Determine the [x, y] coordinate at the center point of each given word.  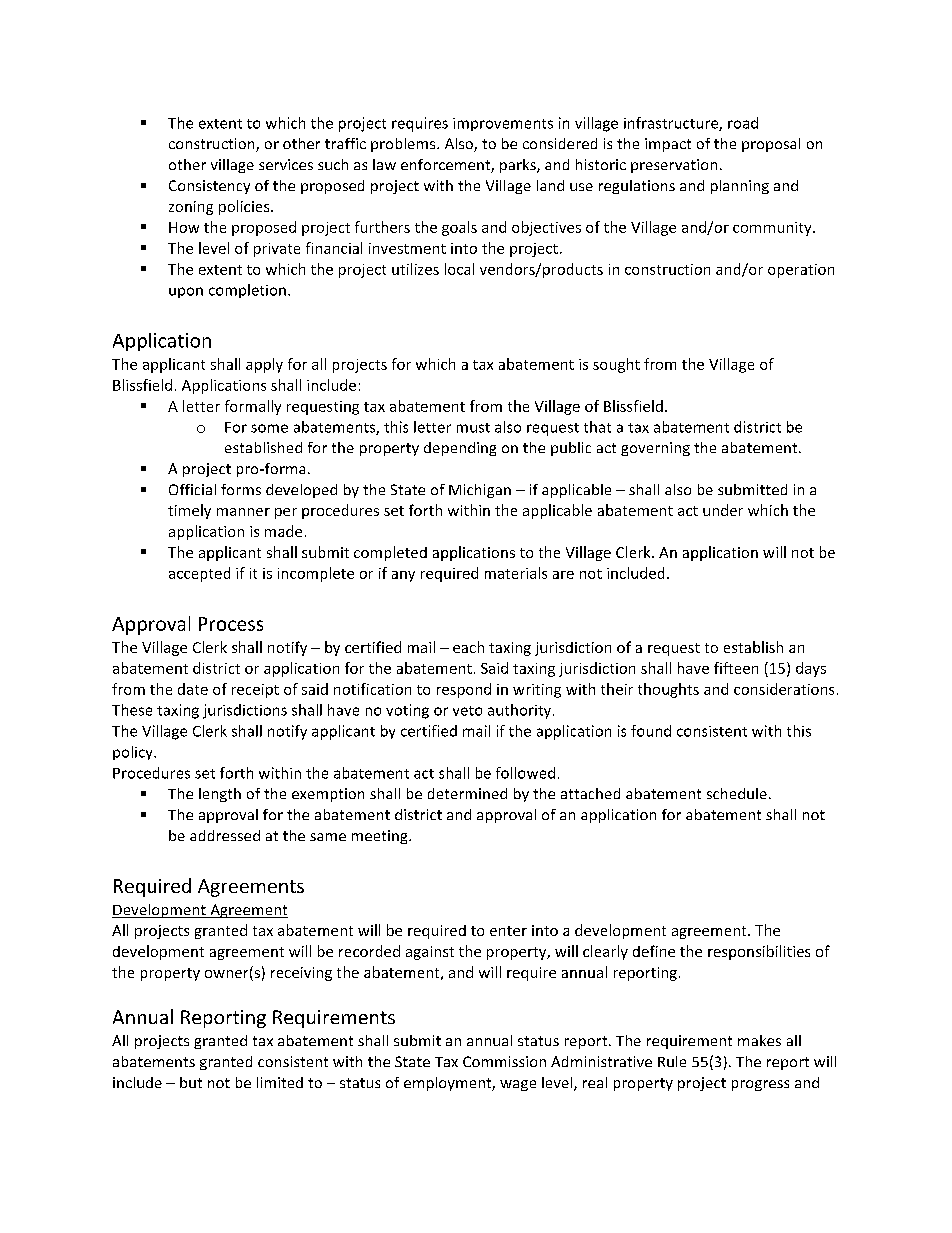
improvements [503, 124]
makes [759, 1040]
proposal [771, 145]
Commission [504, 1061]
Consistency [209, 187]
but [191, 1082]
